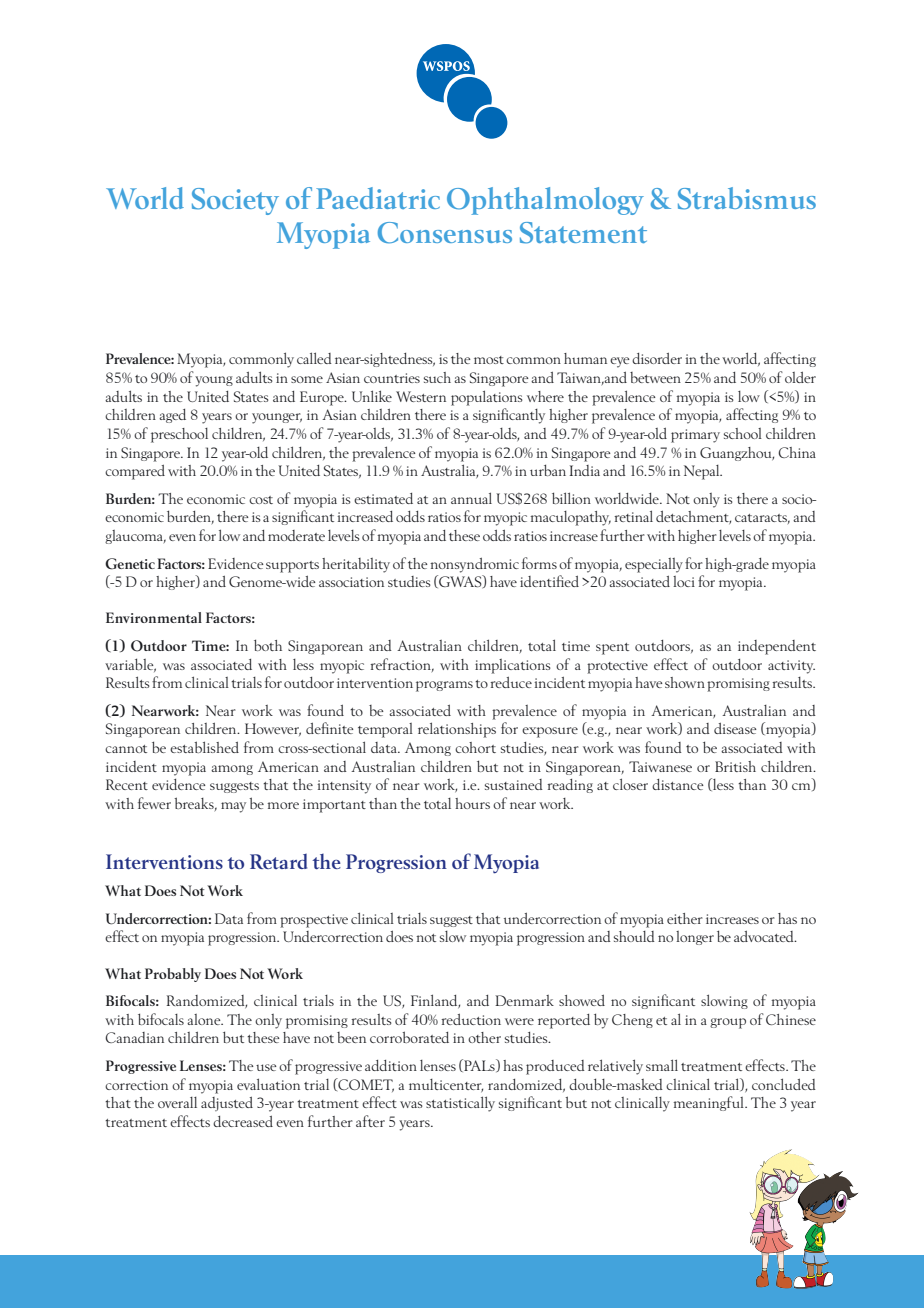 The image size is (924, 1308). I want to click on both, so click(268, 645).
